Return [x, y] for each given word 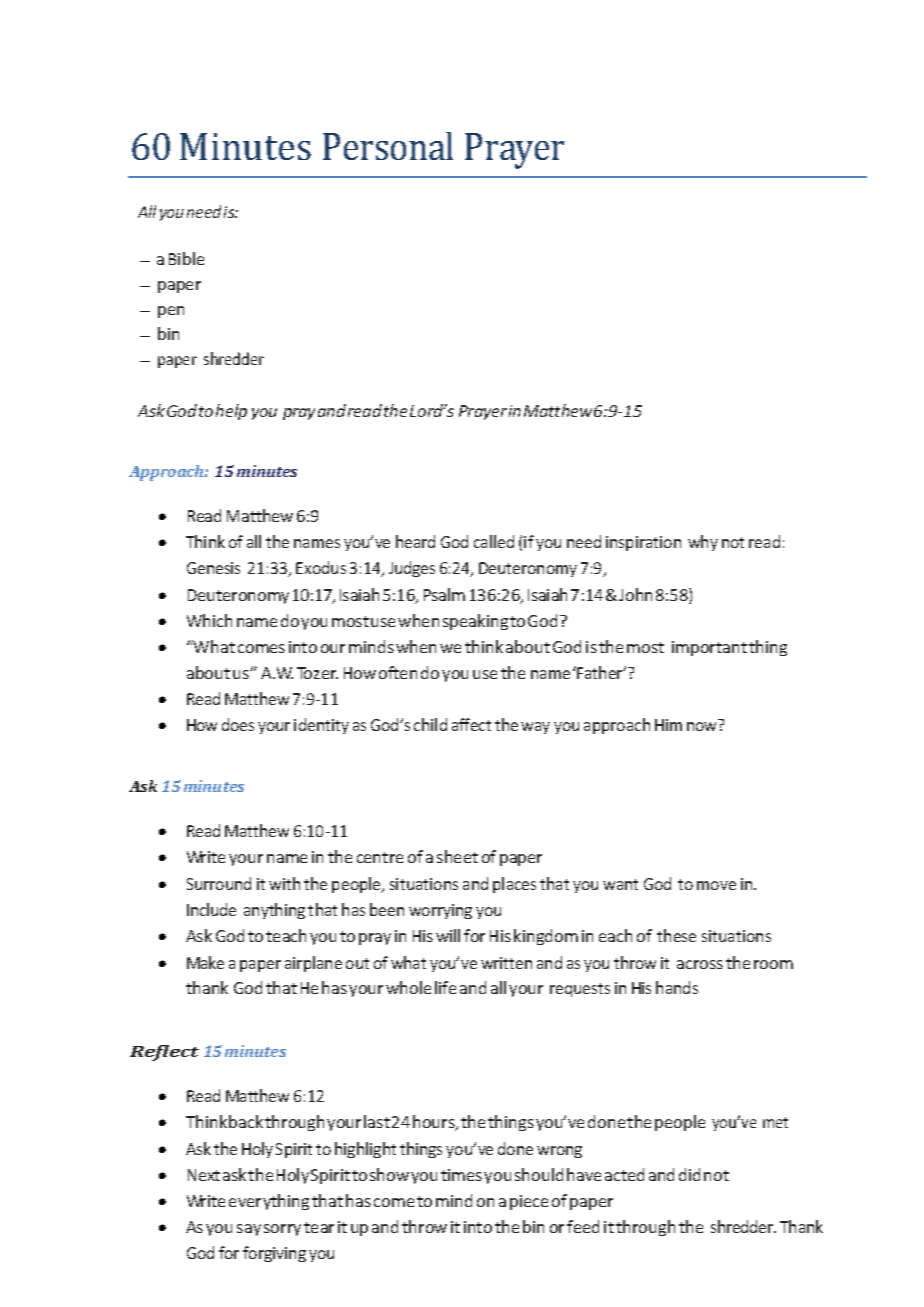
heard [415, 541]
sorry [282, 1230]
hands [677, 987]
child [430, 724]
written [506, 963]
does [238, 724]
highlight [365, 1150]
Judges [412, 569]
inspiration [643, 543]
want [620, 884]
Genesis [213, 568]
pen [171, 312]
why [703, 543]
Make [205, 962]
